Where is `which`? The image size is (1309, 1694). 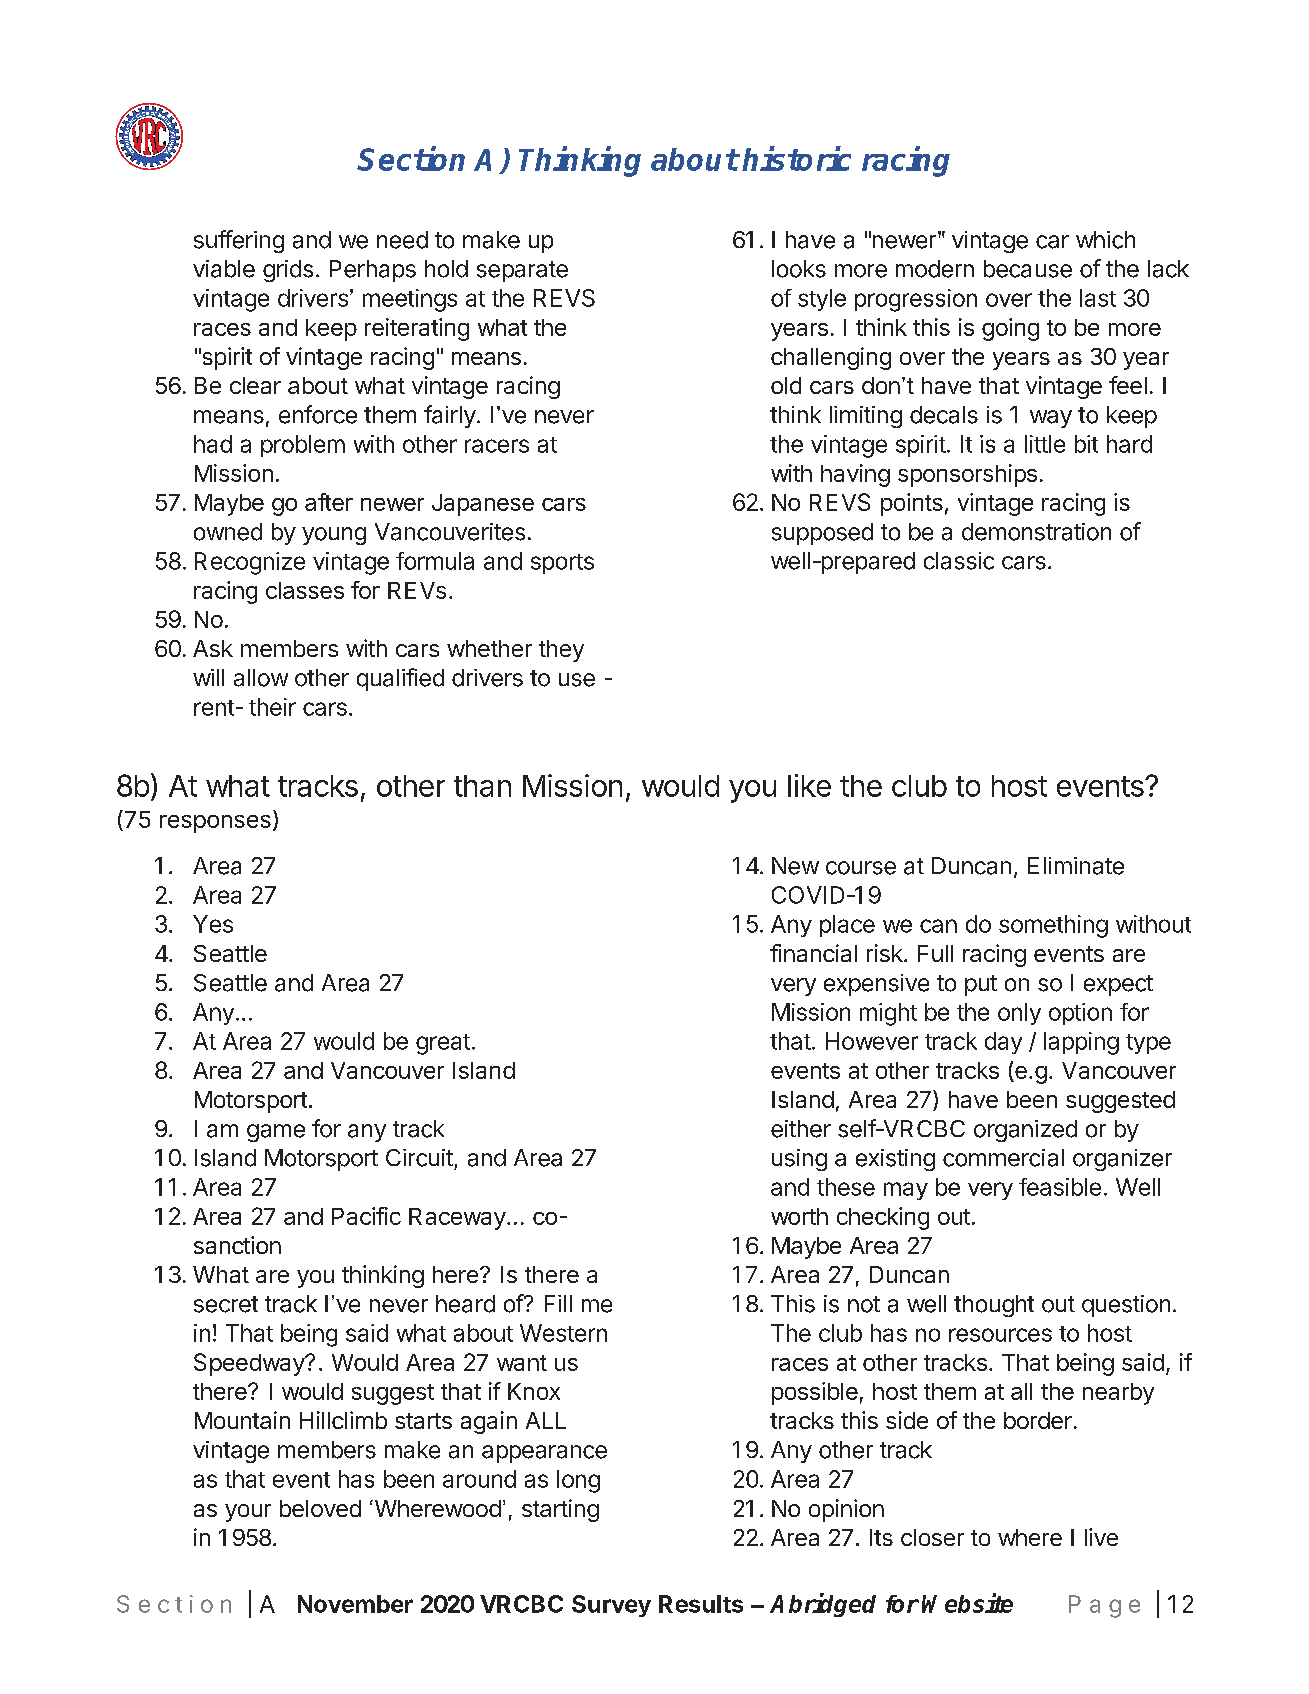 which is located at coordinates (1105, 240).
